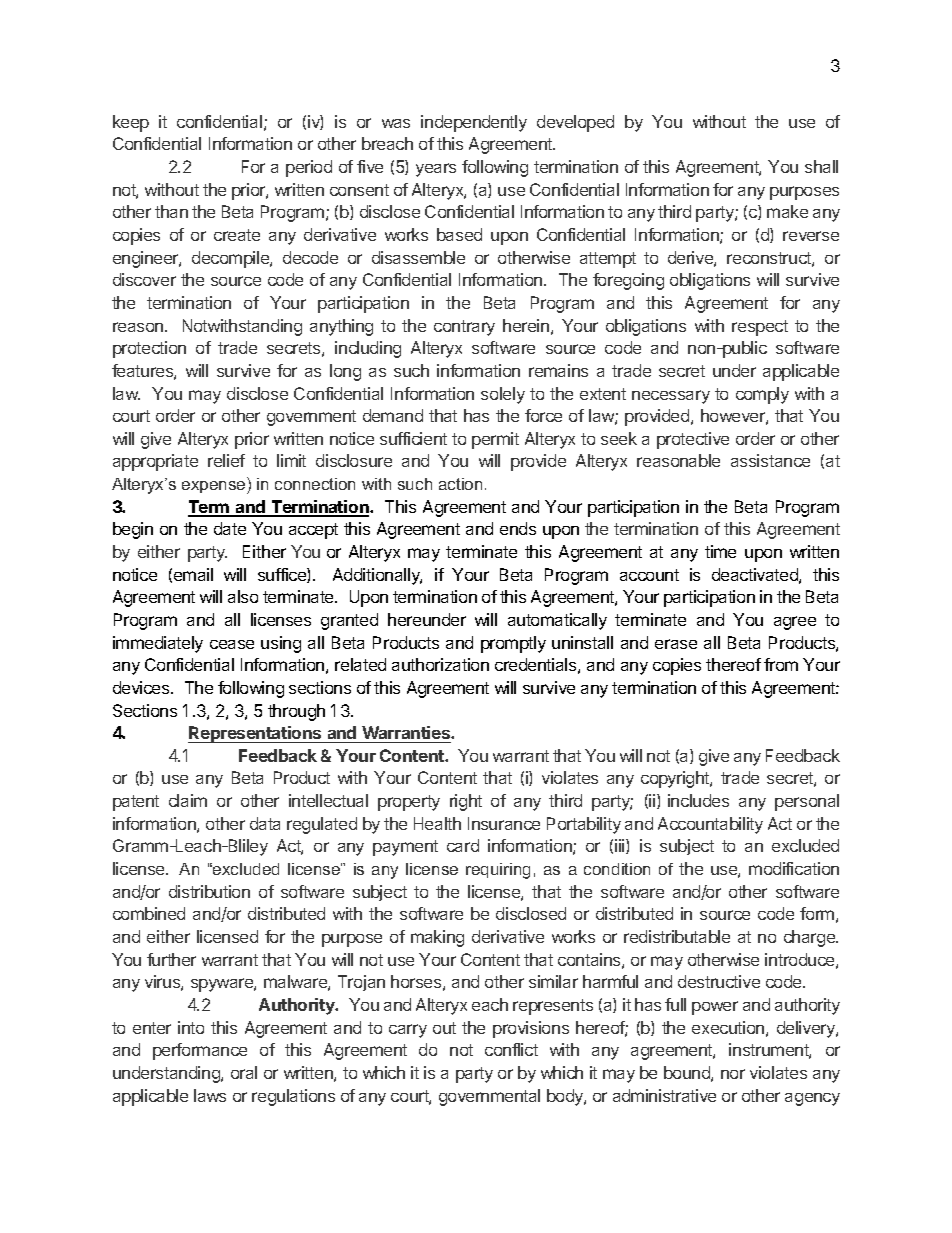  What do you see at coordinates (770, 460) in the document?
I see `assistance` at bounding box center [770, 460].
